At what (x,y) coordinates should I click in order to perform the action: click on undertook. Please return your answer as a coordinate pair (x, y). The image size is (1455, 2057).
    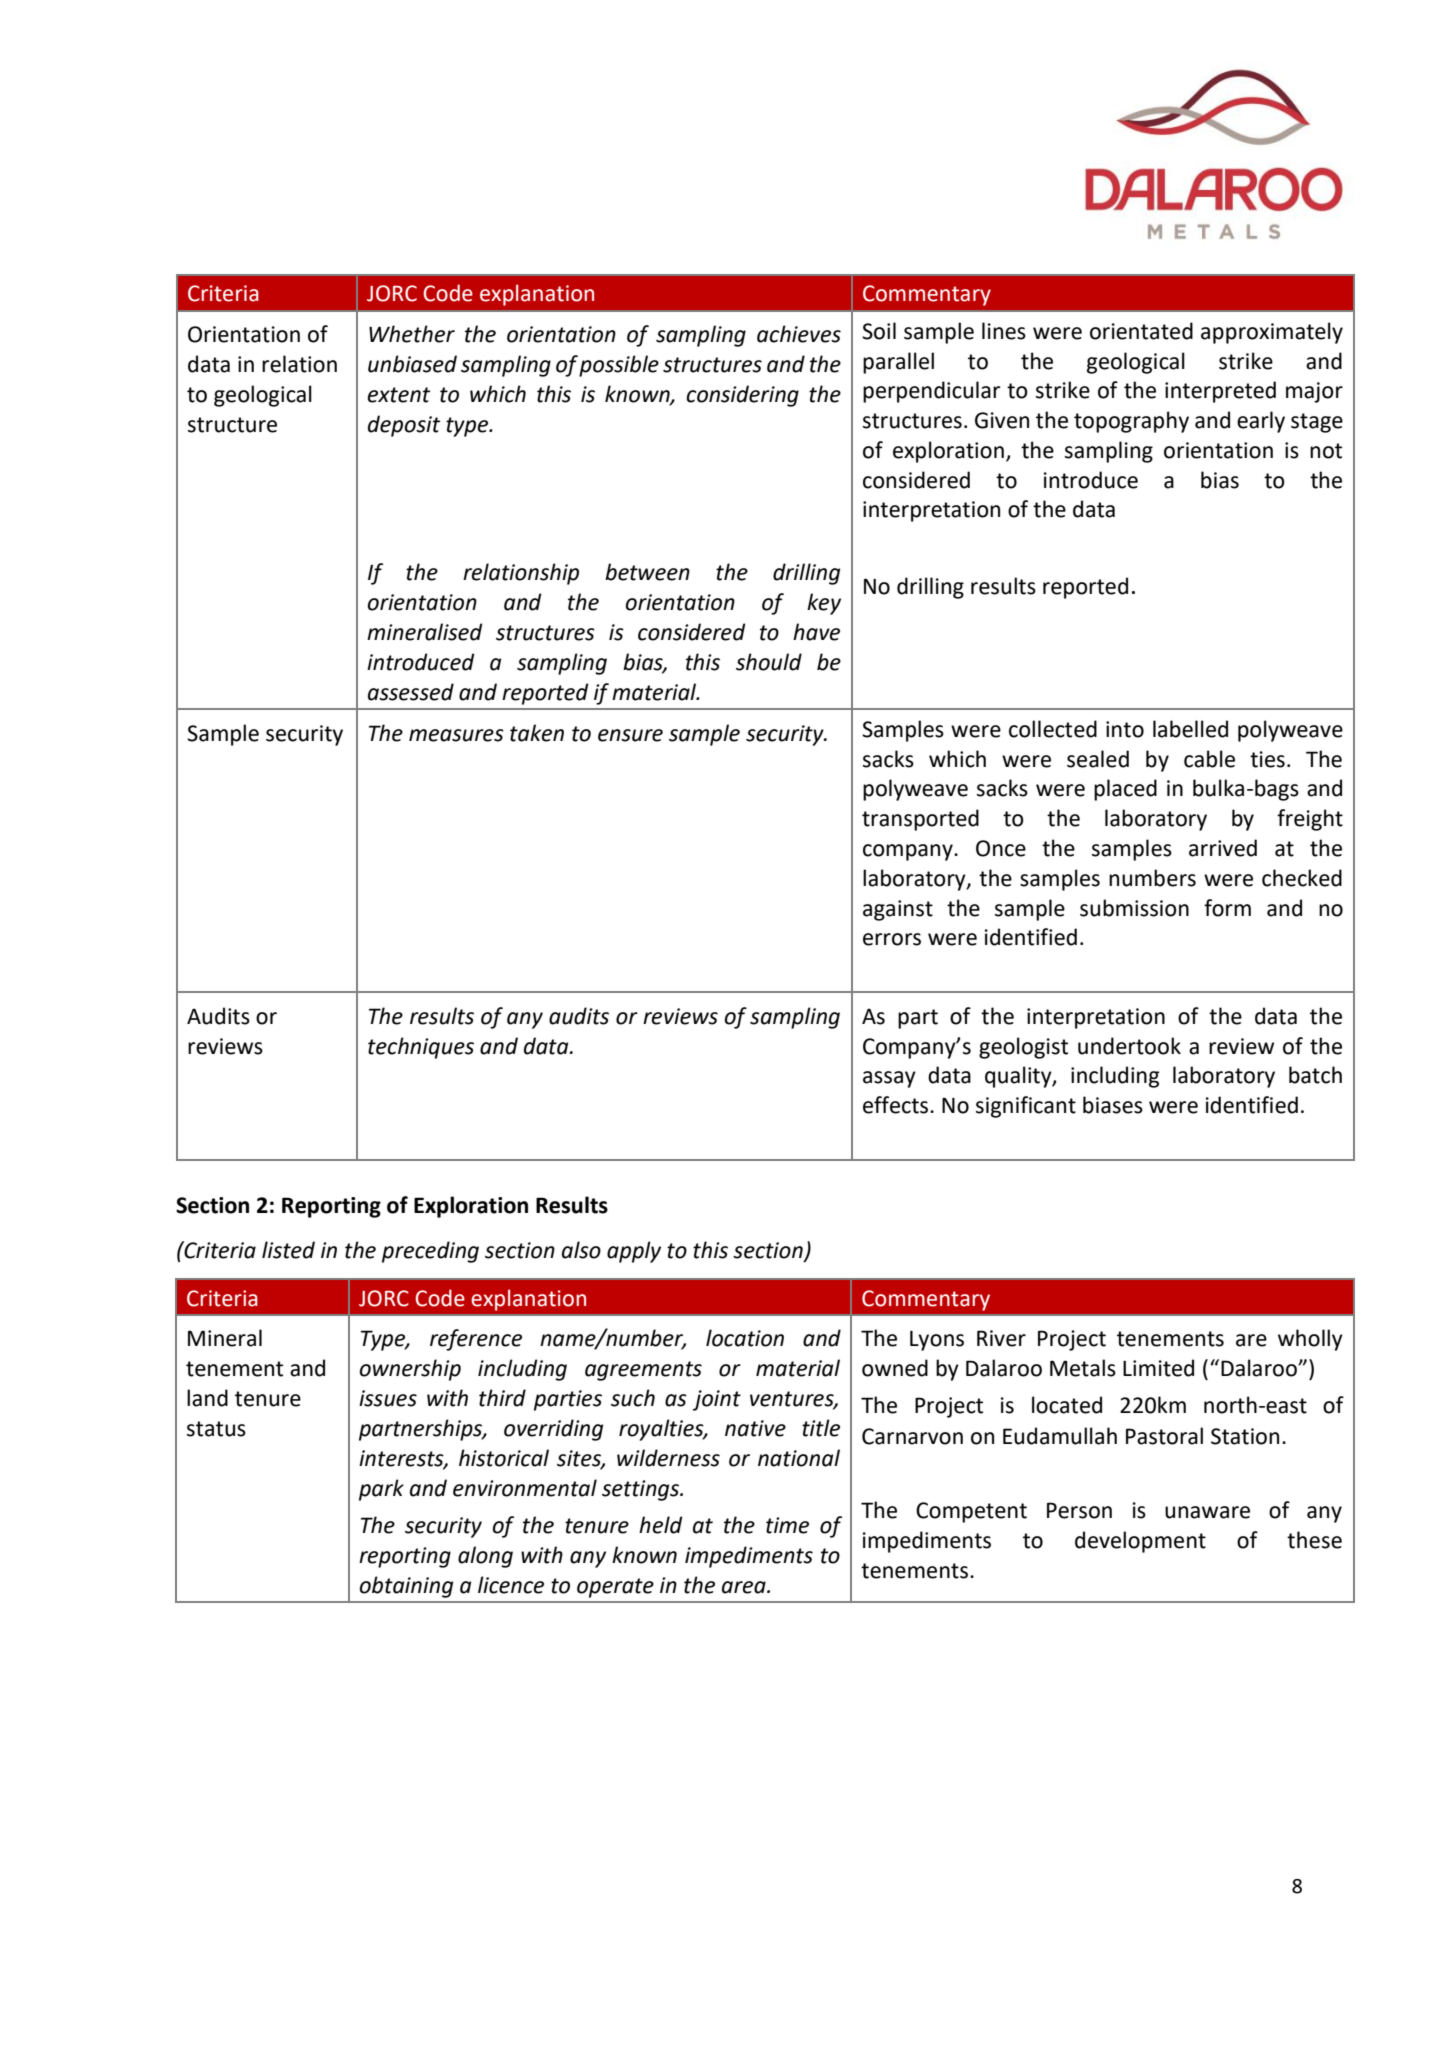
    Looking at the image, I should click on (1129, 1046).
